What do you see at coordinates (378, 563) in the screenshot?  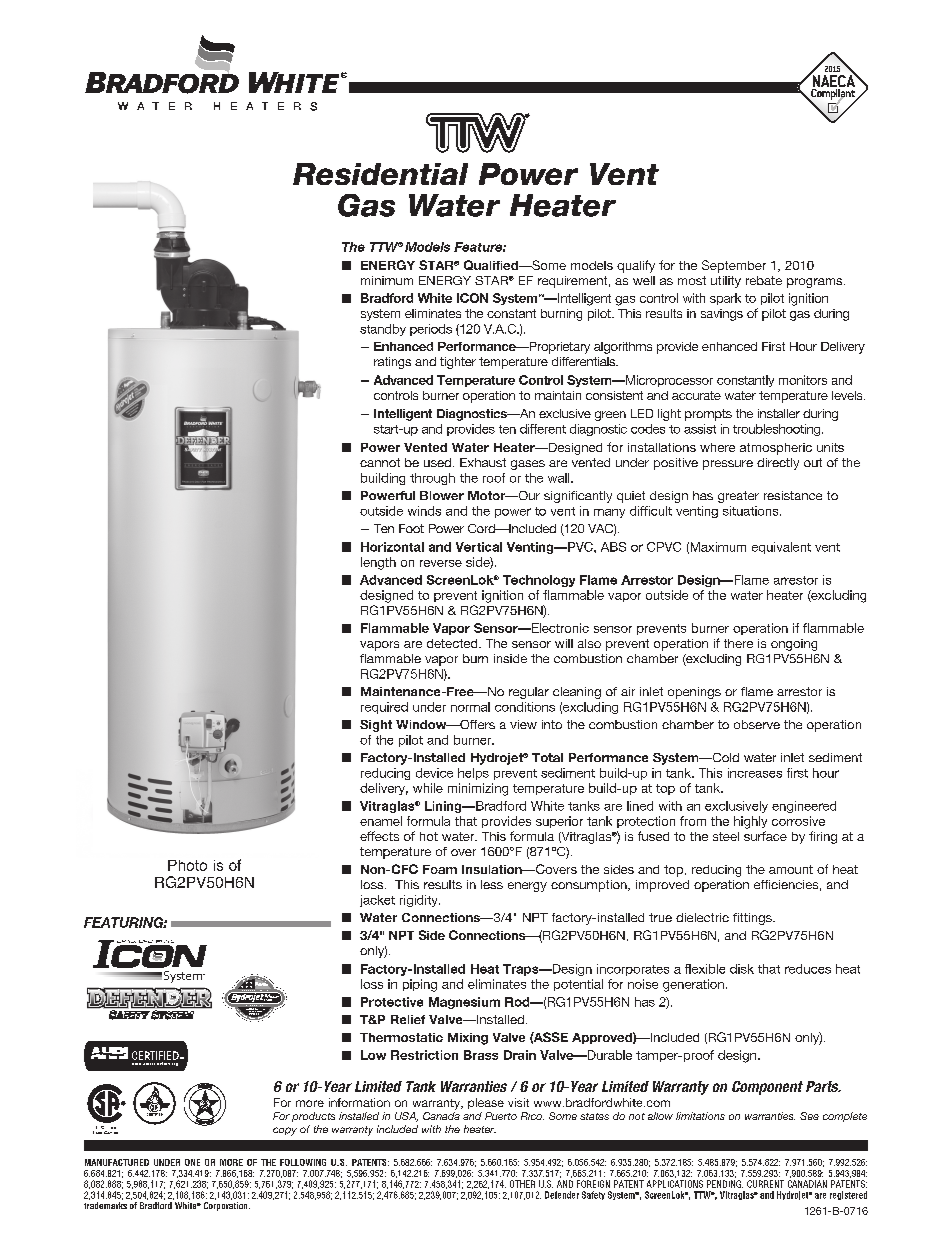 I see `length` at bounding box center [378, 563].
